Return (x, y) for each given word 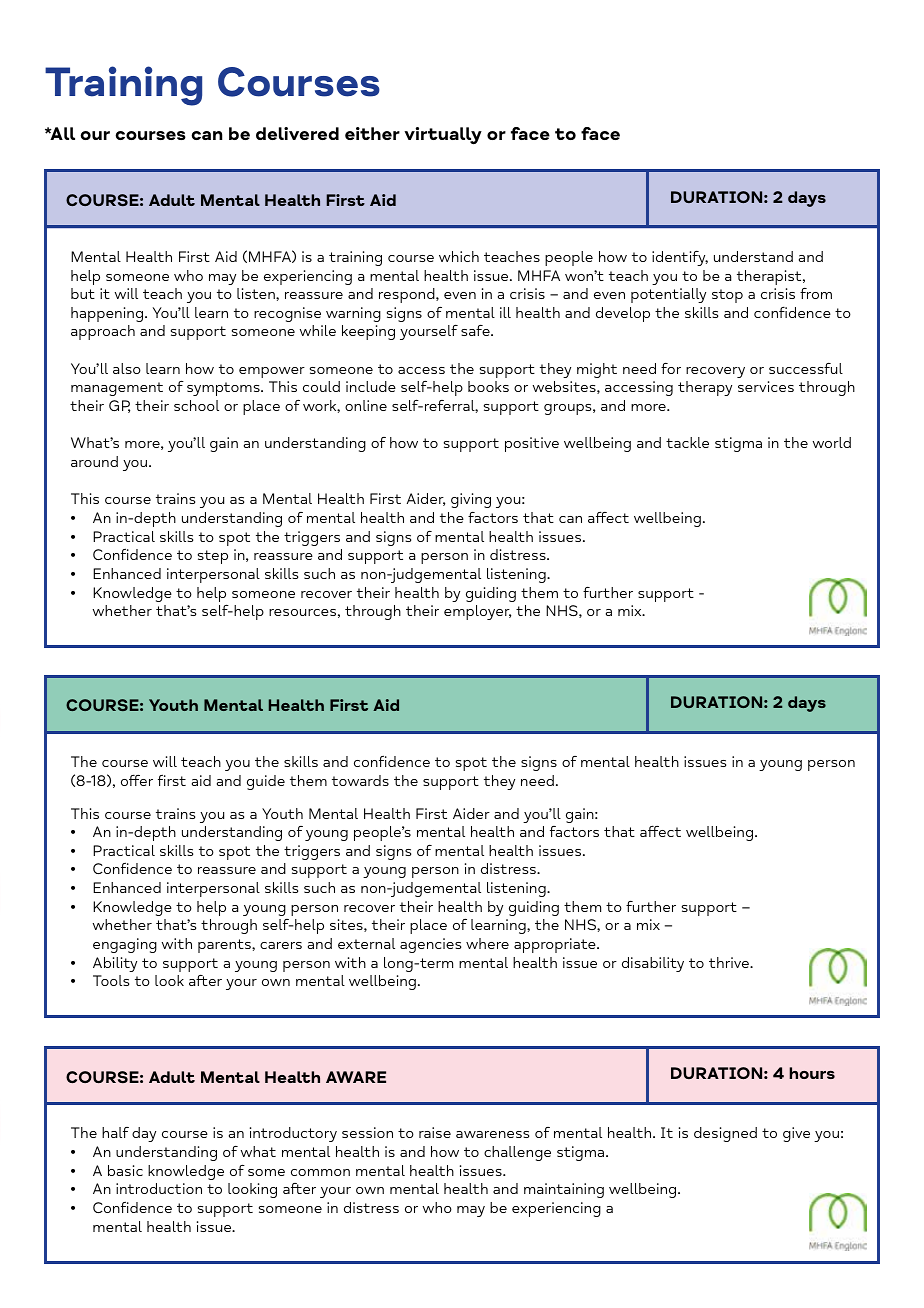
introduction (159, 1188)
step (213, 557)
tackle (687, 442)
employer (477, 612)
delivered (297, 133)
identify (680, 258)
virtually (443, 136)
